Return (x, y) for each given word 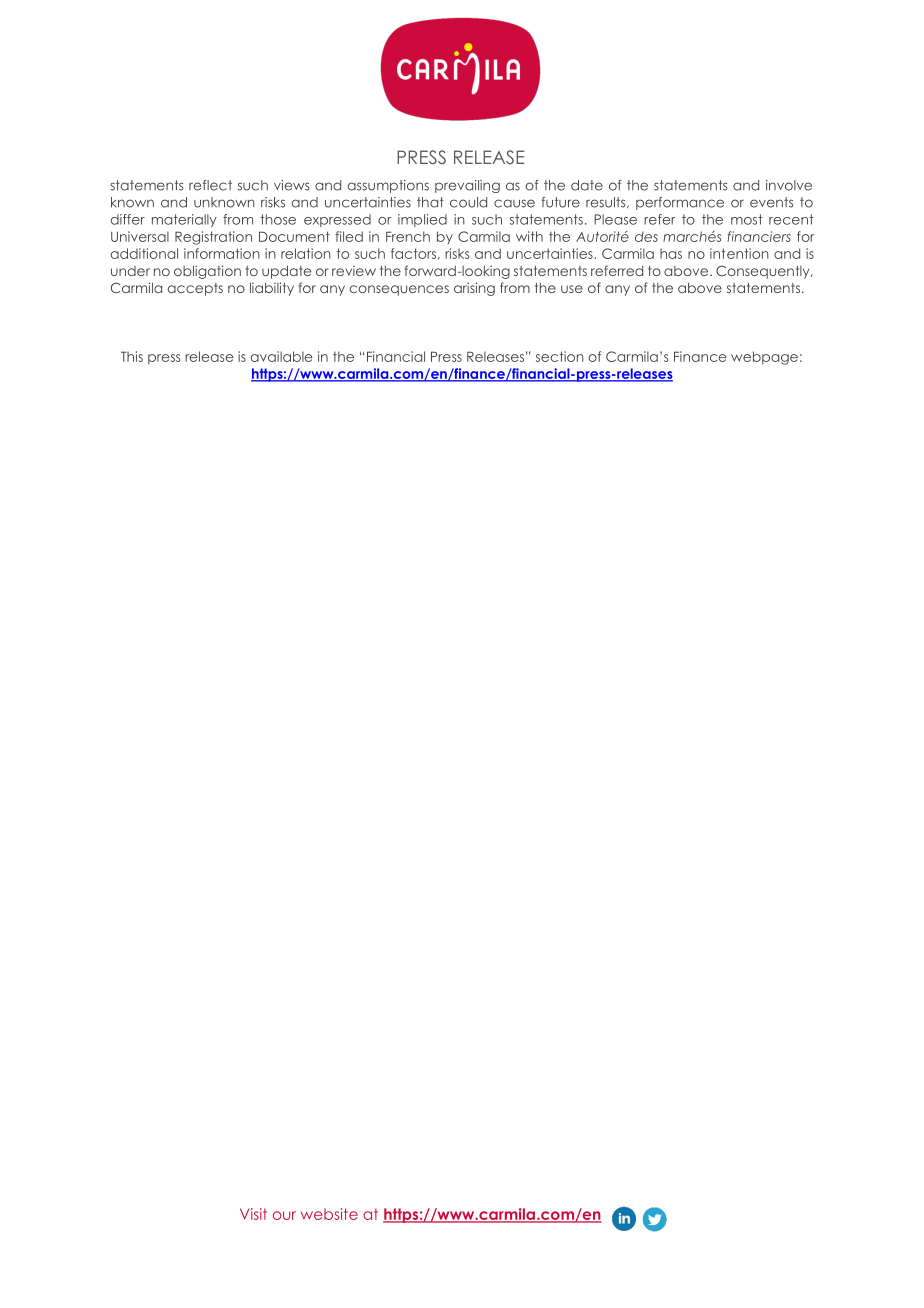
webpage (764, 358)
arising (474, 289)
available (282, 356)
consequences (399, 290)
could (468, 202)
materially (184, 220)
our (284, 1215)
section (560, 356)
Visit (253, 1214)
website (329, 1214)
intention (739, 253)
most (747, 219)
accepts (195, 289)
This (132, 356)
